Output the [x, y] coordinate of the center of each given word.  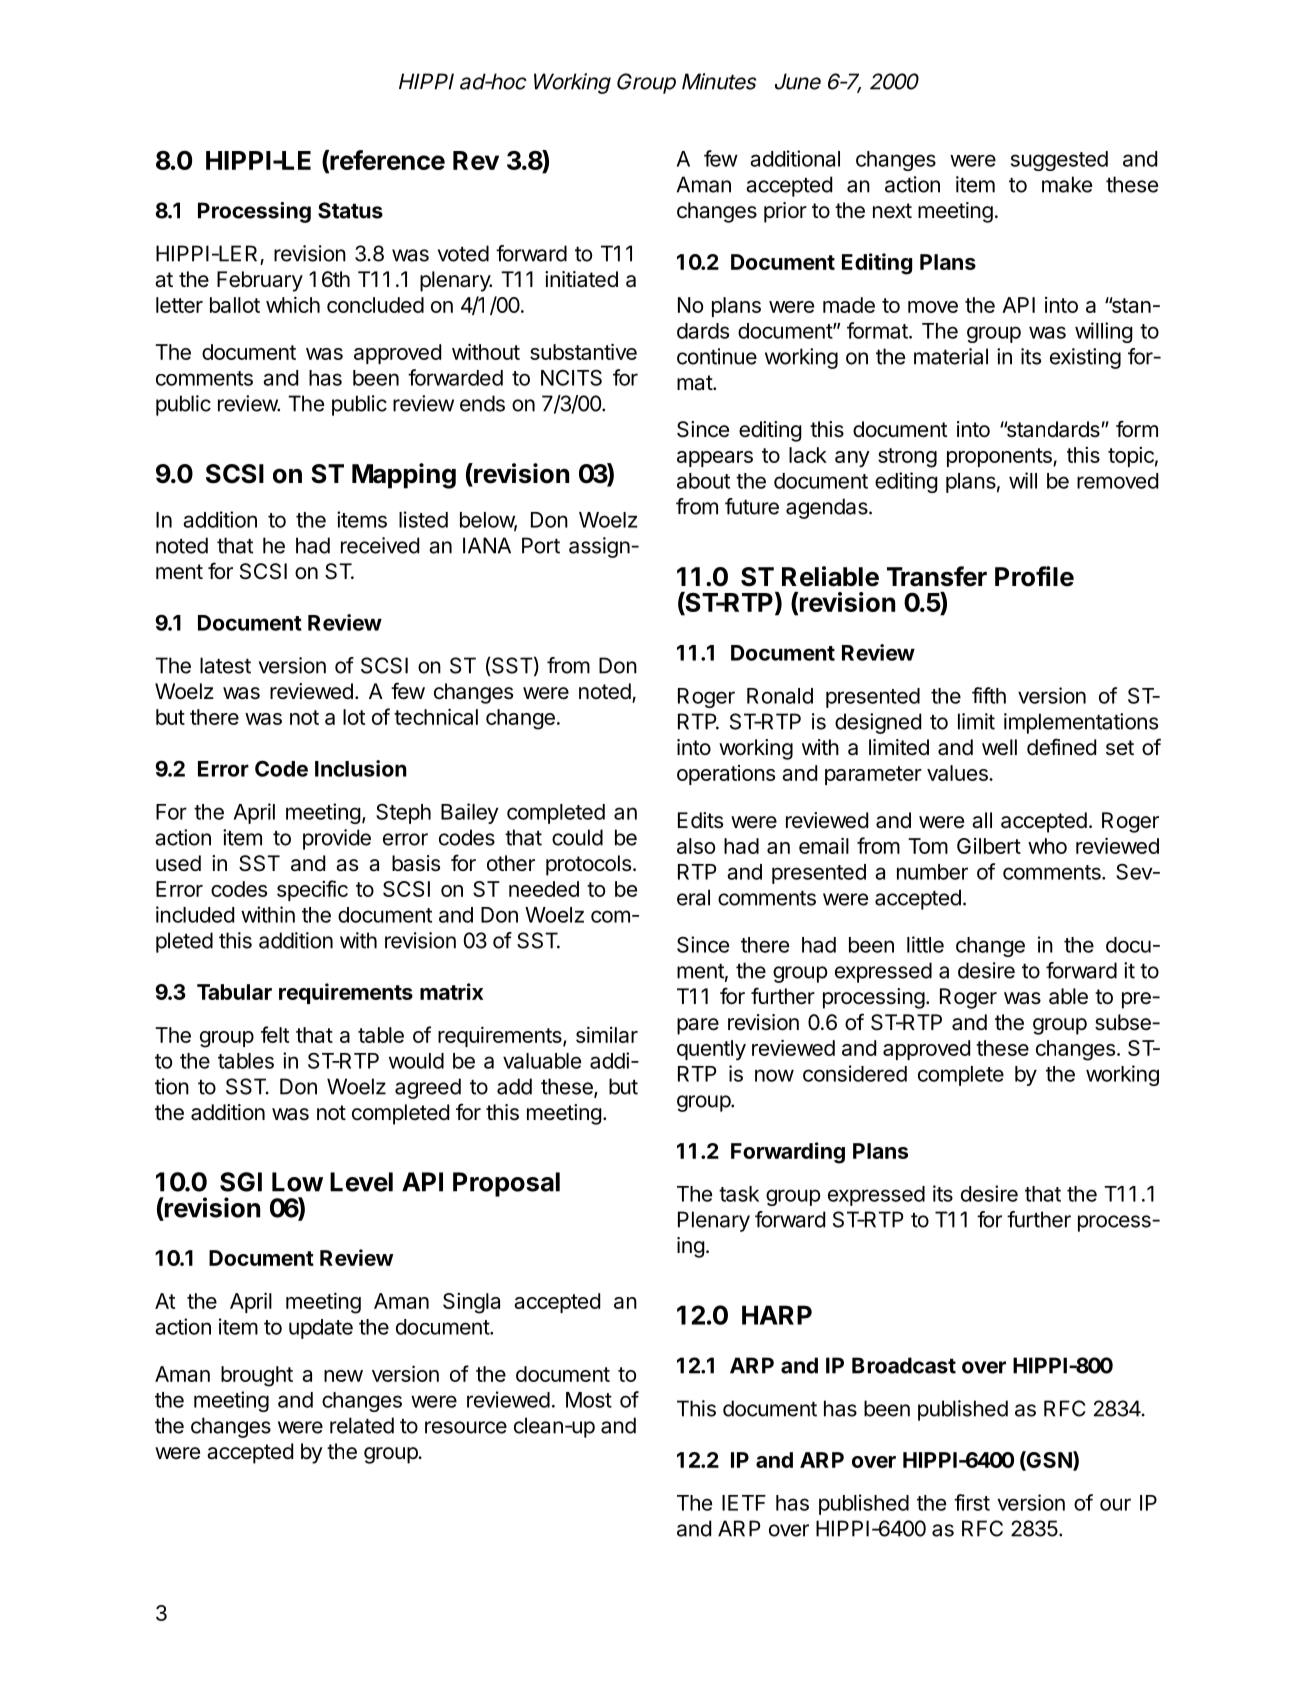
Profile [1034, 576]
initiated [581, 279]
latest [225, 665]
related [362, 1425]
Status [350, 210]
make [1067, 184]
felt [275, 1034]
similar [607, 1034]
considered [855, 1073]
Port [541, 545]
